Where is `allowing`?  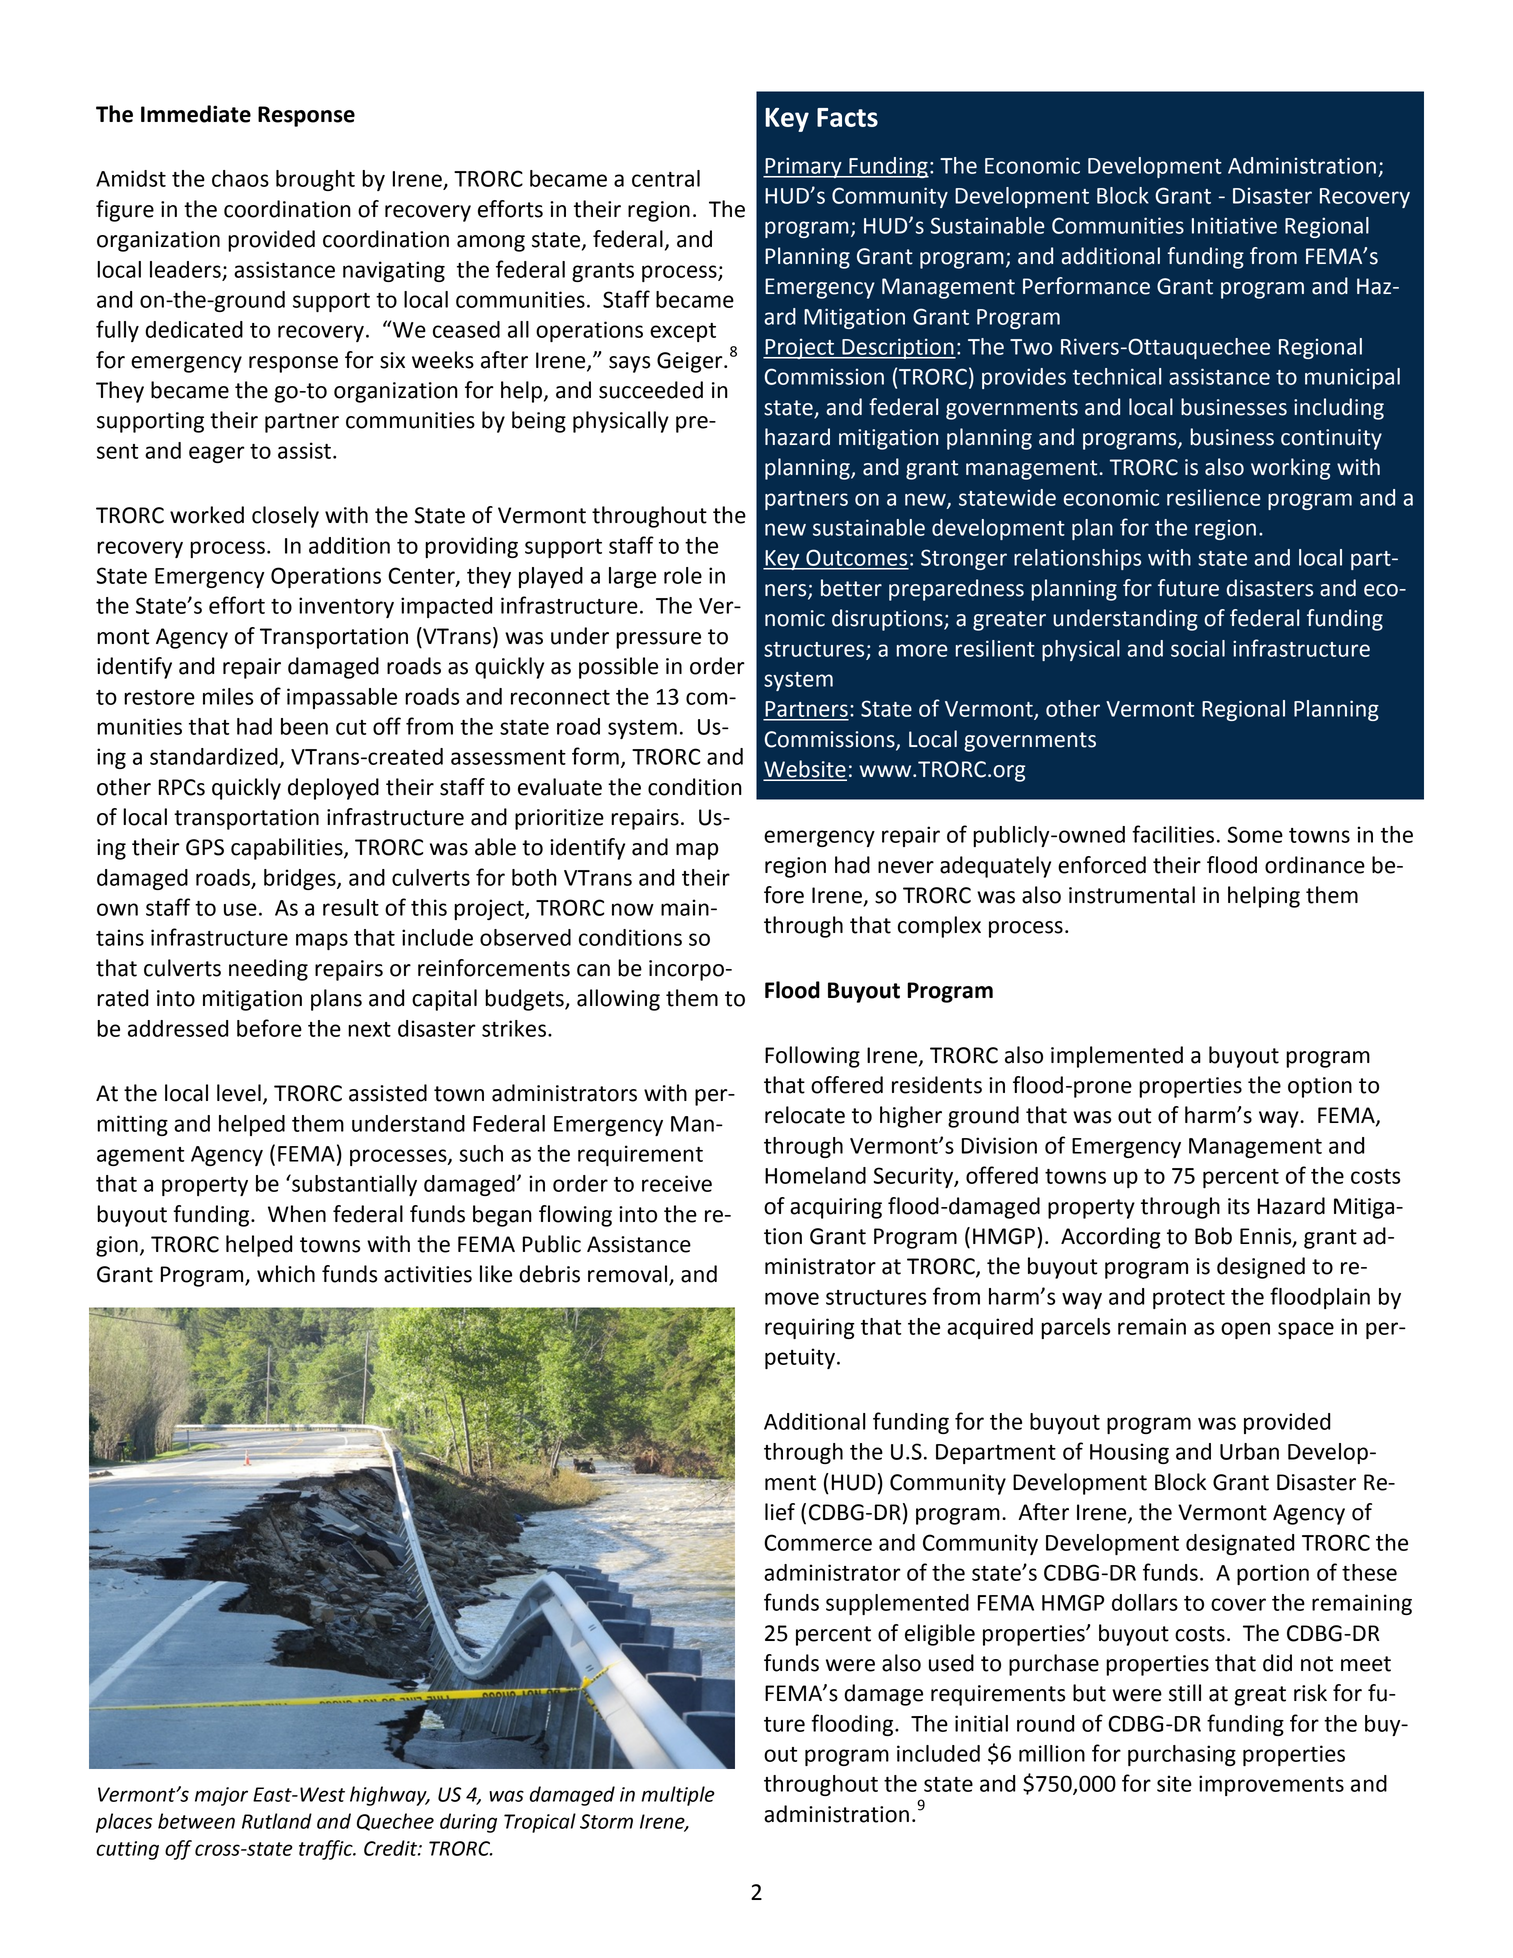
allowing is located at coordinates (618, 1000).
